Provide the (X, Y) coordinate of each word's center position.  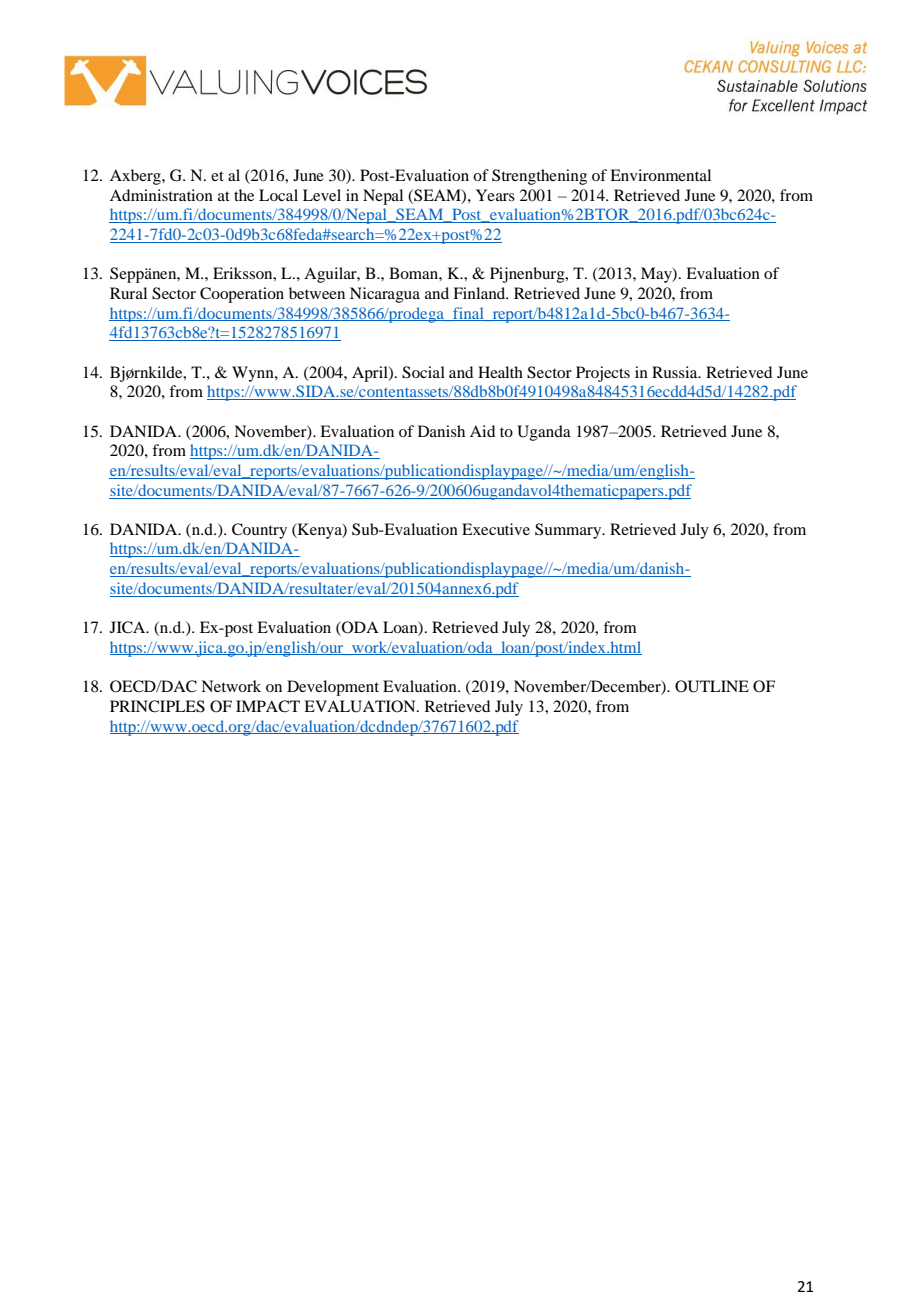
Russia (676, 372)
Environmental (660, 175)
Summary (569, 531)
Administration (161, 195)
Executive (496, 529)
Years (495, 195)
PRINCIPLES (157, 706)
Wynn (254, 374)
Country (259, 531)
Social (423, 372)
